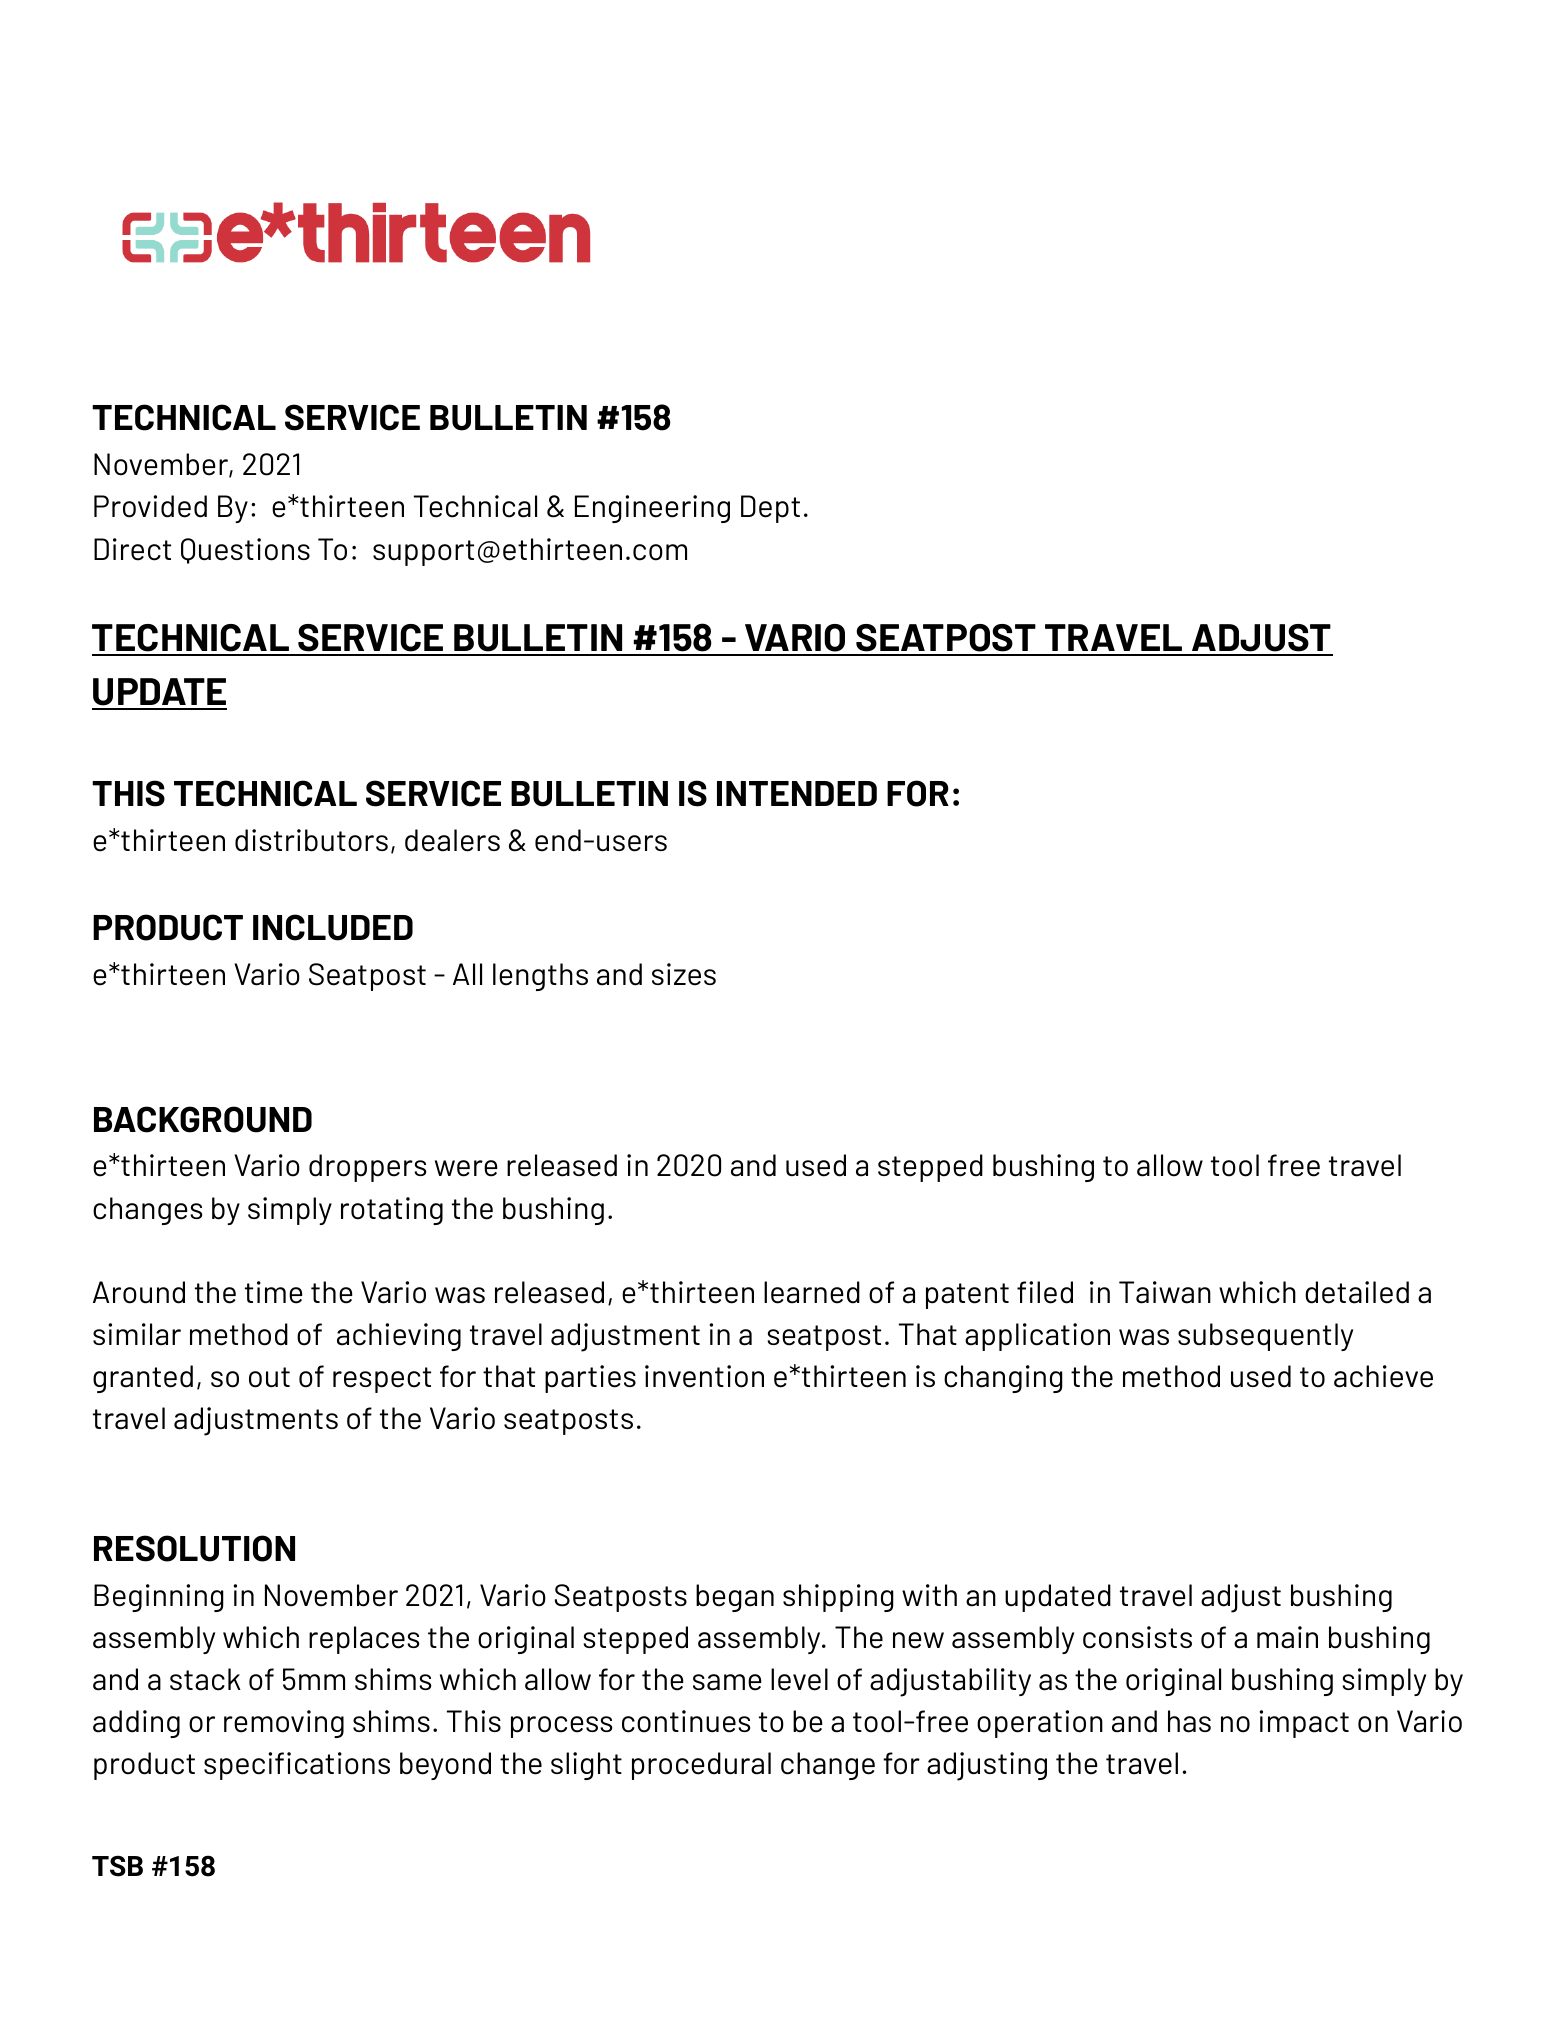 This image has width=1563, height=2023. What do you see at coordinates (652, 509) in the image?
I see `Engineering` at bounding box center [652, 509].
